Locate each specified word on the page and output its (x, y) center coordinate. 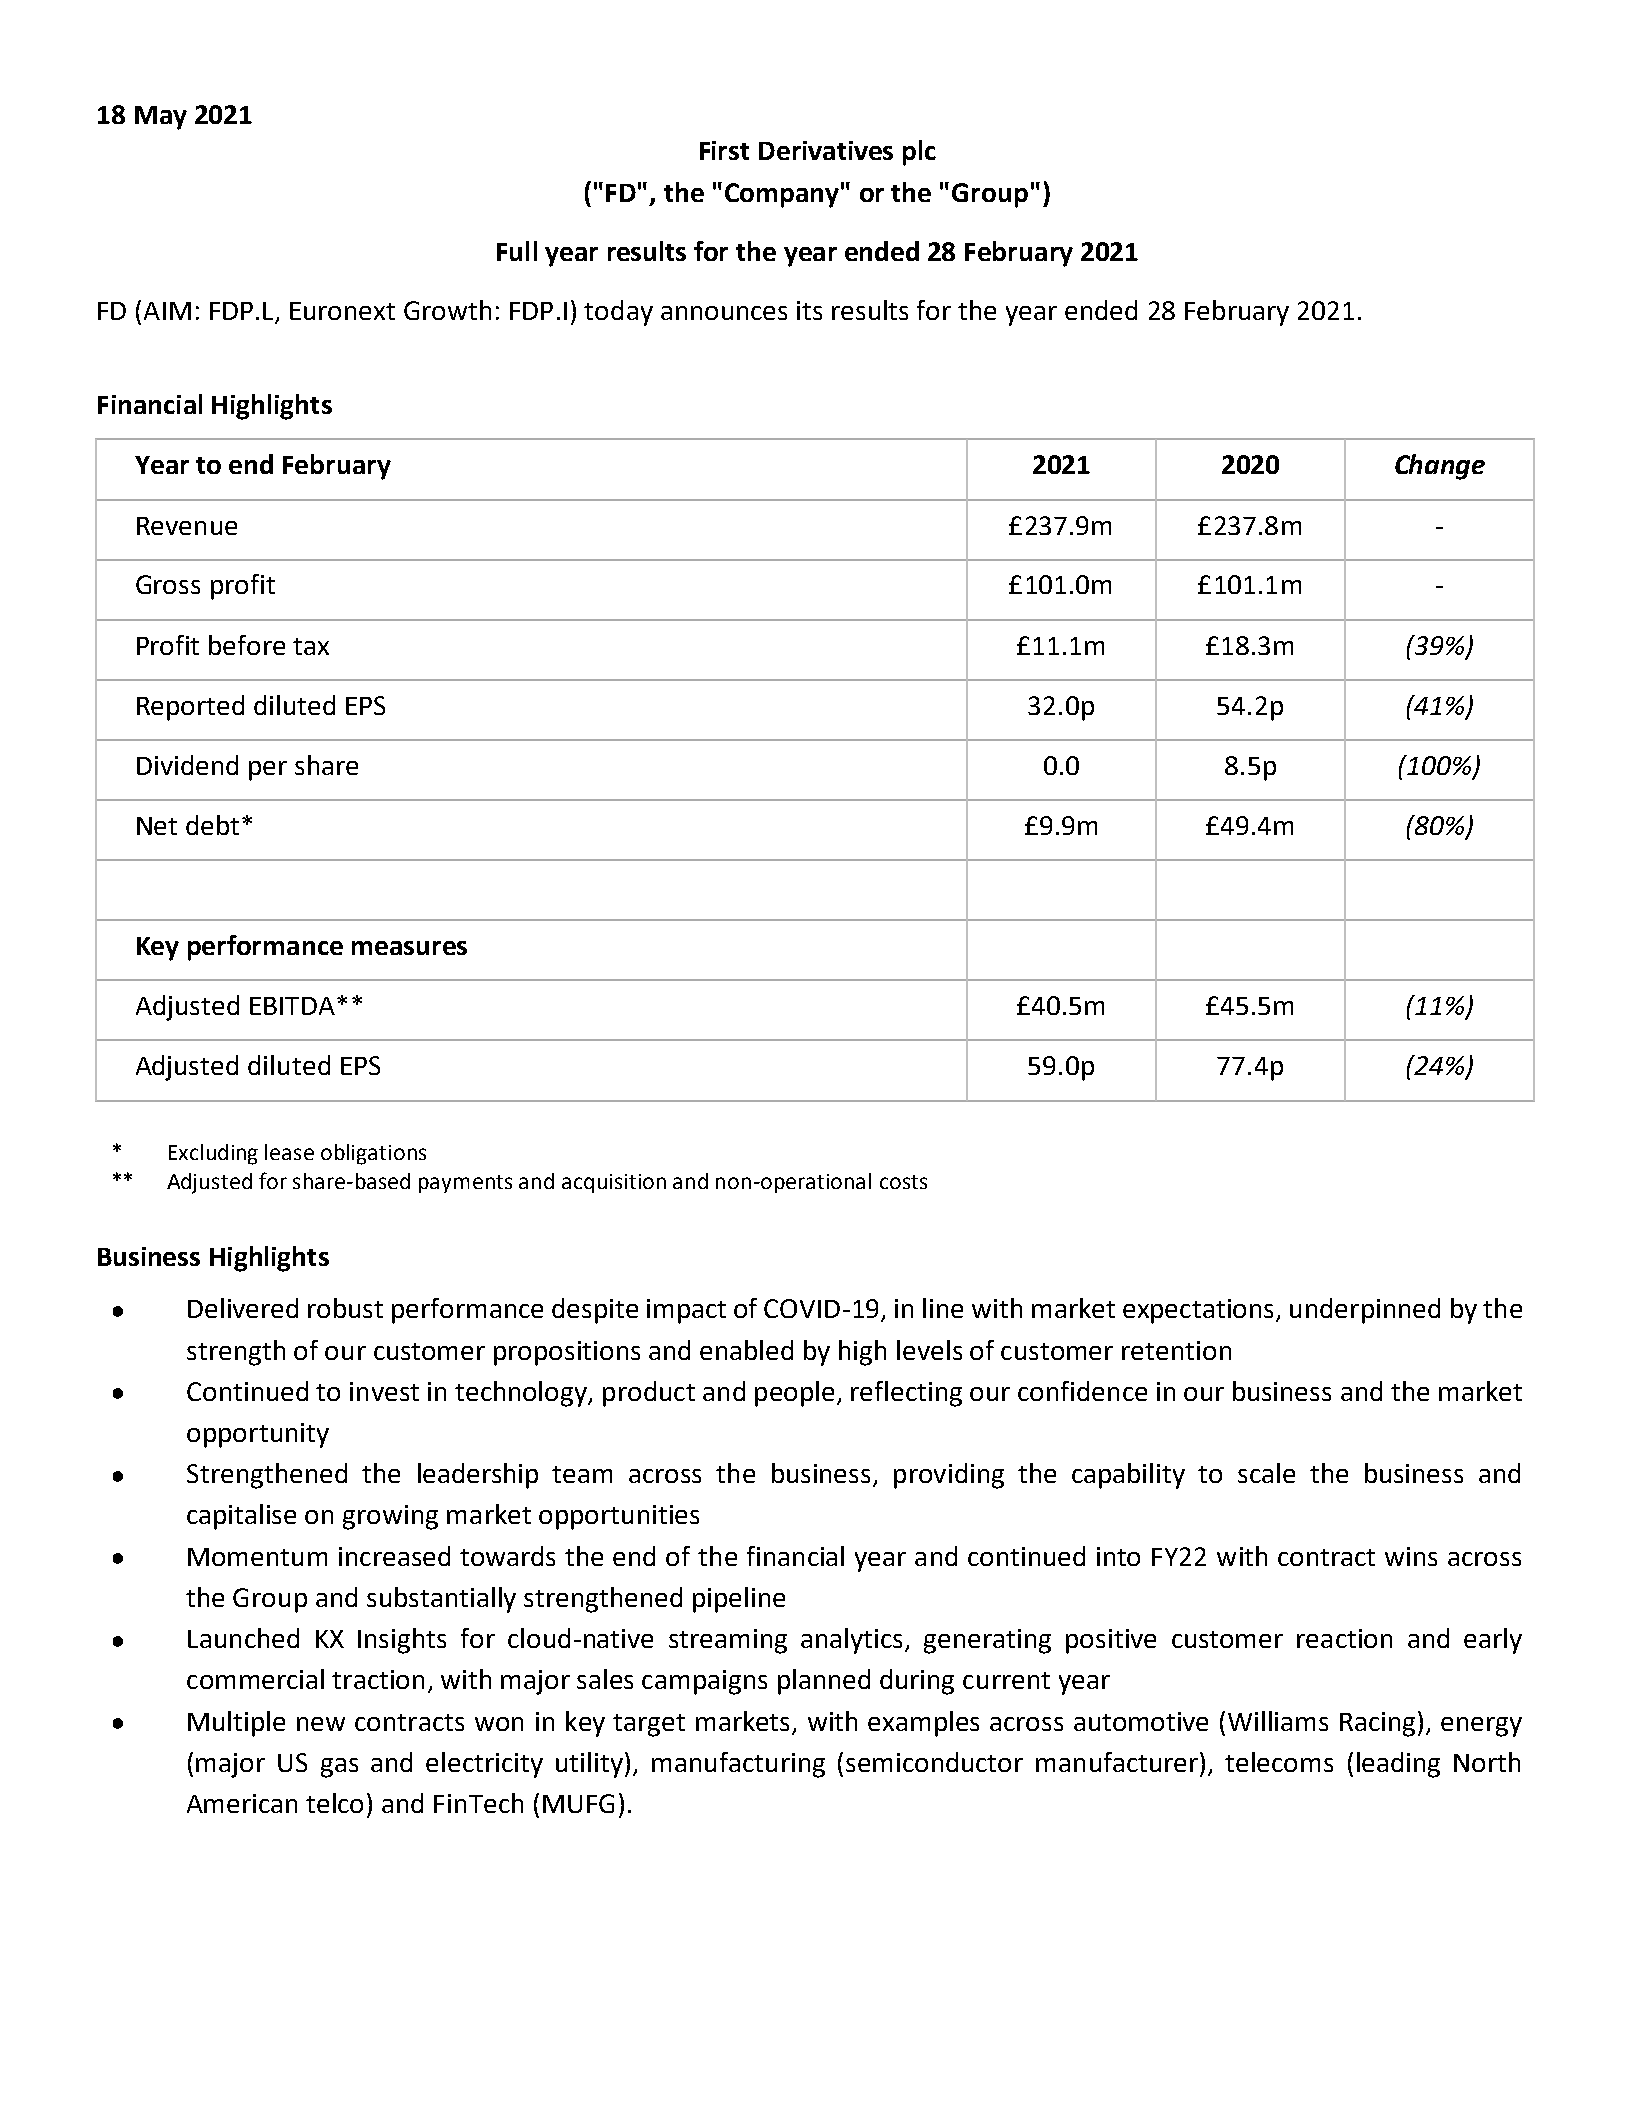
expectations (1198, 1311)
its (809, 310)
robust (345, 1308)
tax (311, 646)
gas (339, 1768)
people (794, 1394)
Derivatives (826, 150)
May (161, 118)
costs (903, 1182)
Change (1440, 467)
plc (919, 153)
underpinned (1365, 1311)
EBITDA (292, 1006)
